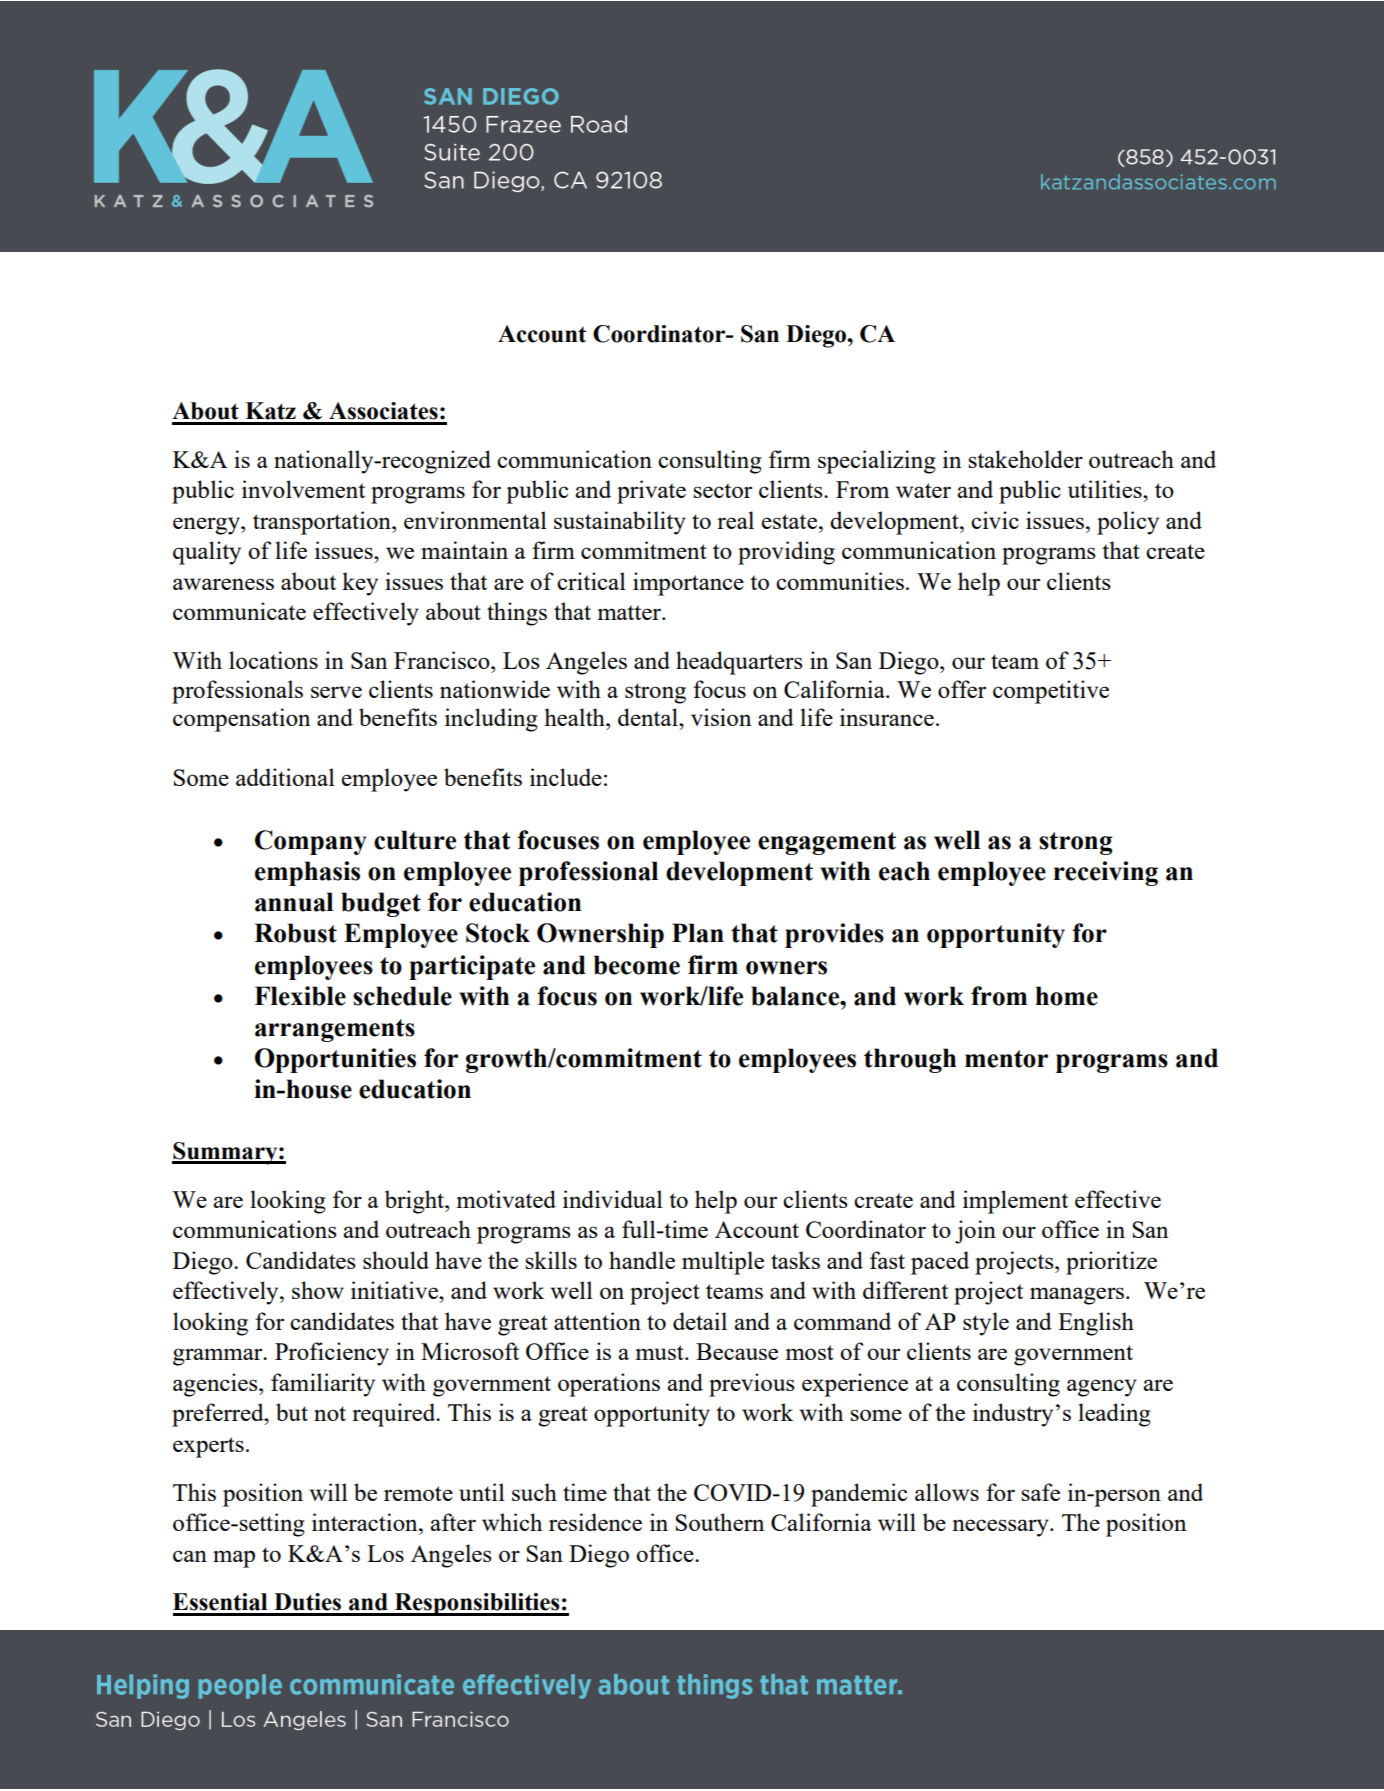  What do you see at coordinates (234, 1559) in the screenshot?
I see `map` at bounding box center [234, 1559].
